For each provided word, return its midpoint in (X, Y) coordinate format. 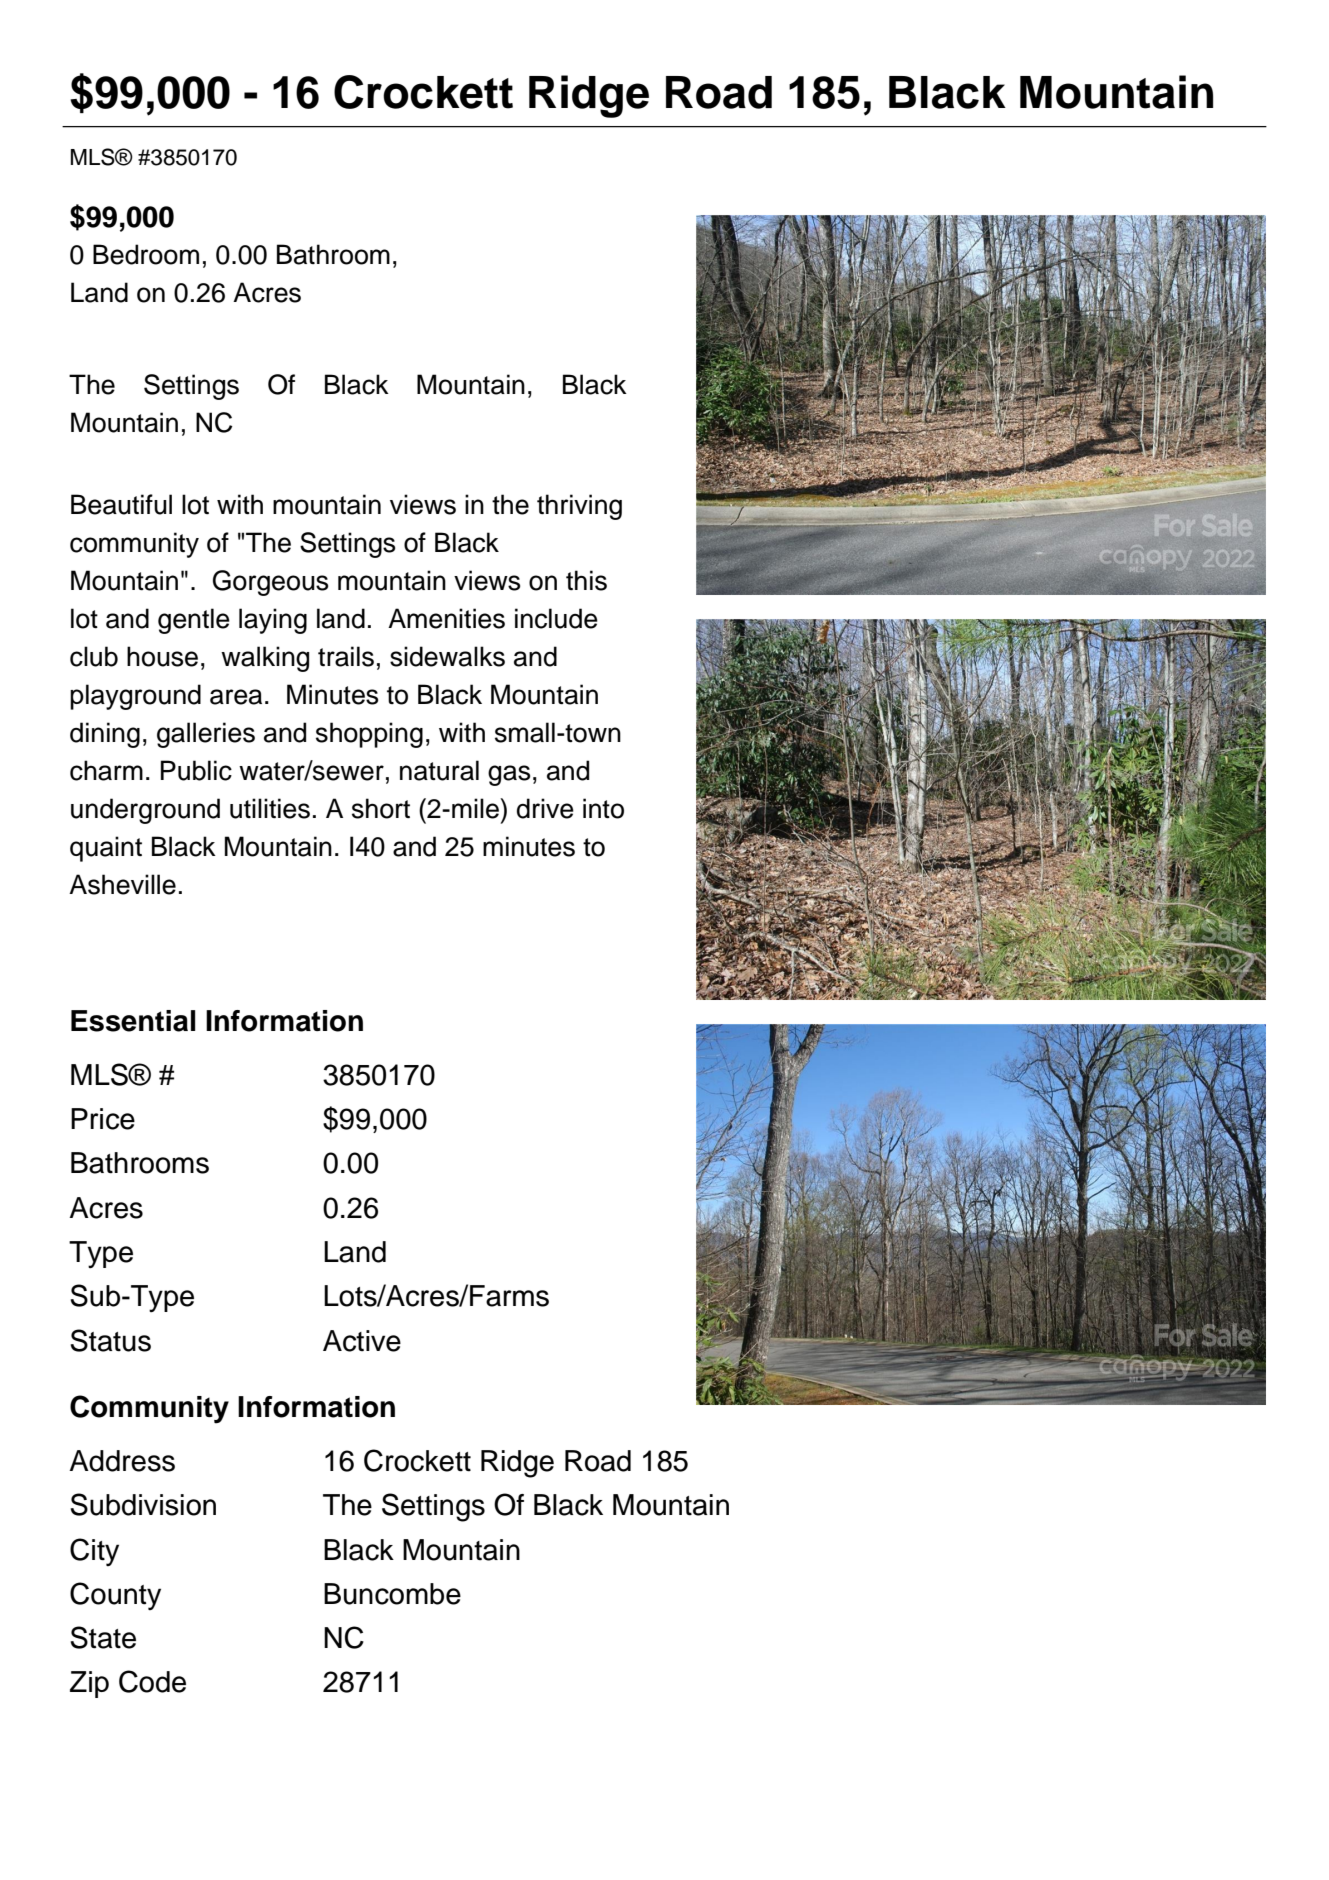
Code (152, 1681)
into (603, 808)
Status (110, 1340)
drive (545, 808)
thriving (579, 507)
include (556, 618)
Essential (133, 1021)
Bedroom (146, 254)
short (381, 808)
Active (362, 1341)
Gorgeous (270, 583)
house (162, 656)
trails (346, 656)
